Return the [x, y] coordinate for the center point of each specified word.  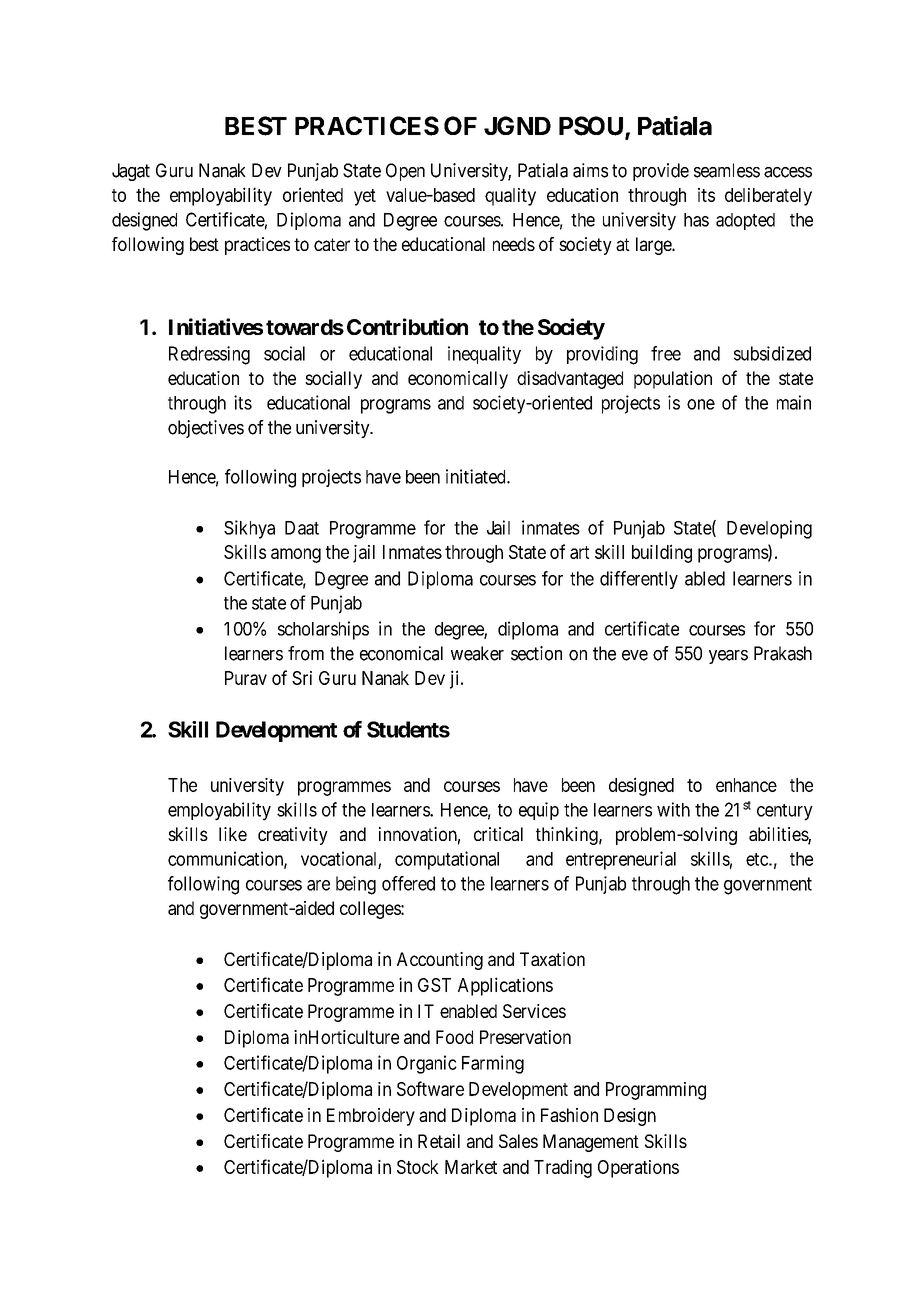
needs [514, 244]
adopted [745, 221]
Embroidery [371, 1117]
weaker [477, 653]
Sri [302, 678]
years [728, 657]
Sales [518, 1141]
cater [332, 244]
